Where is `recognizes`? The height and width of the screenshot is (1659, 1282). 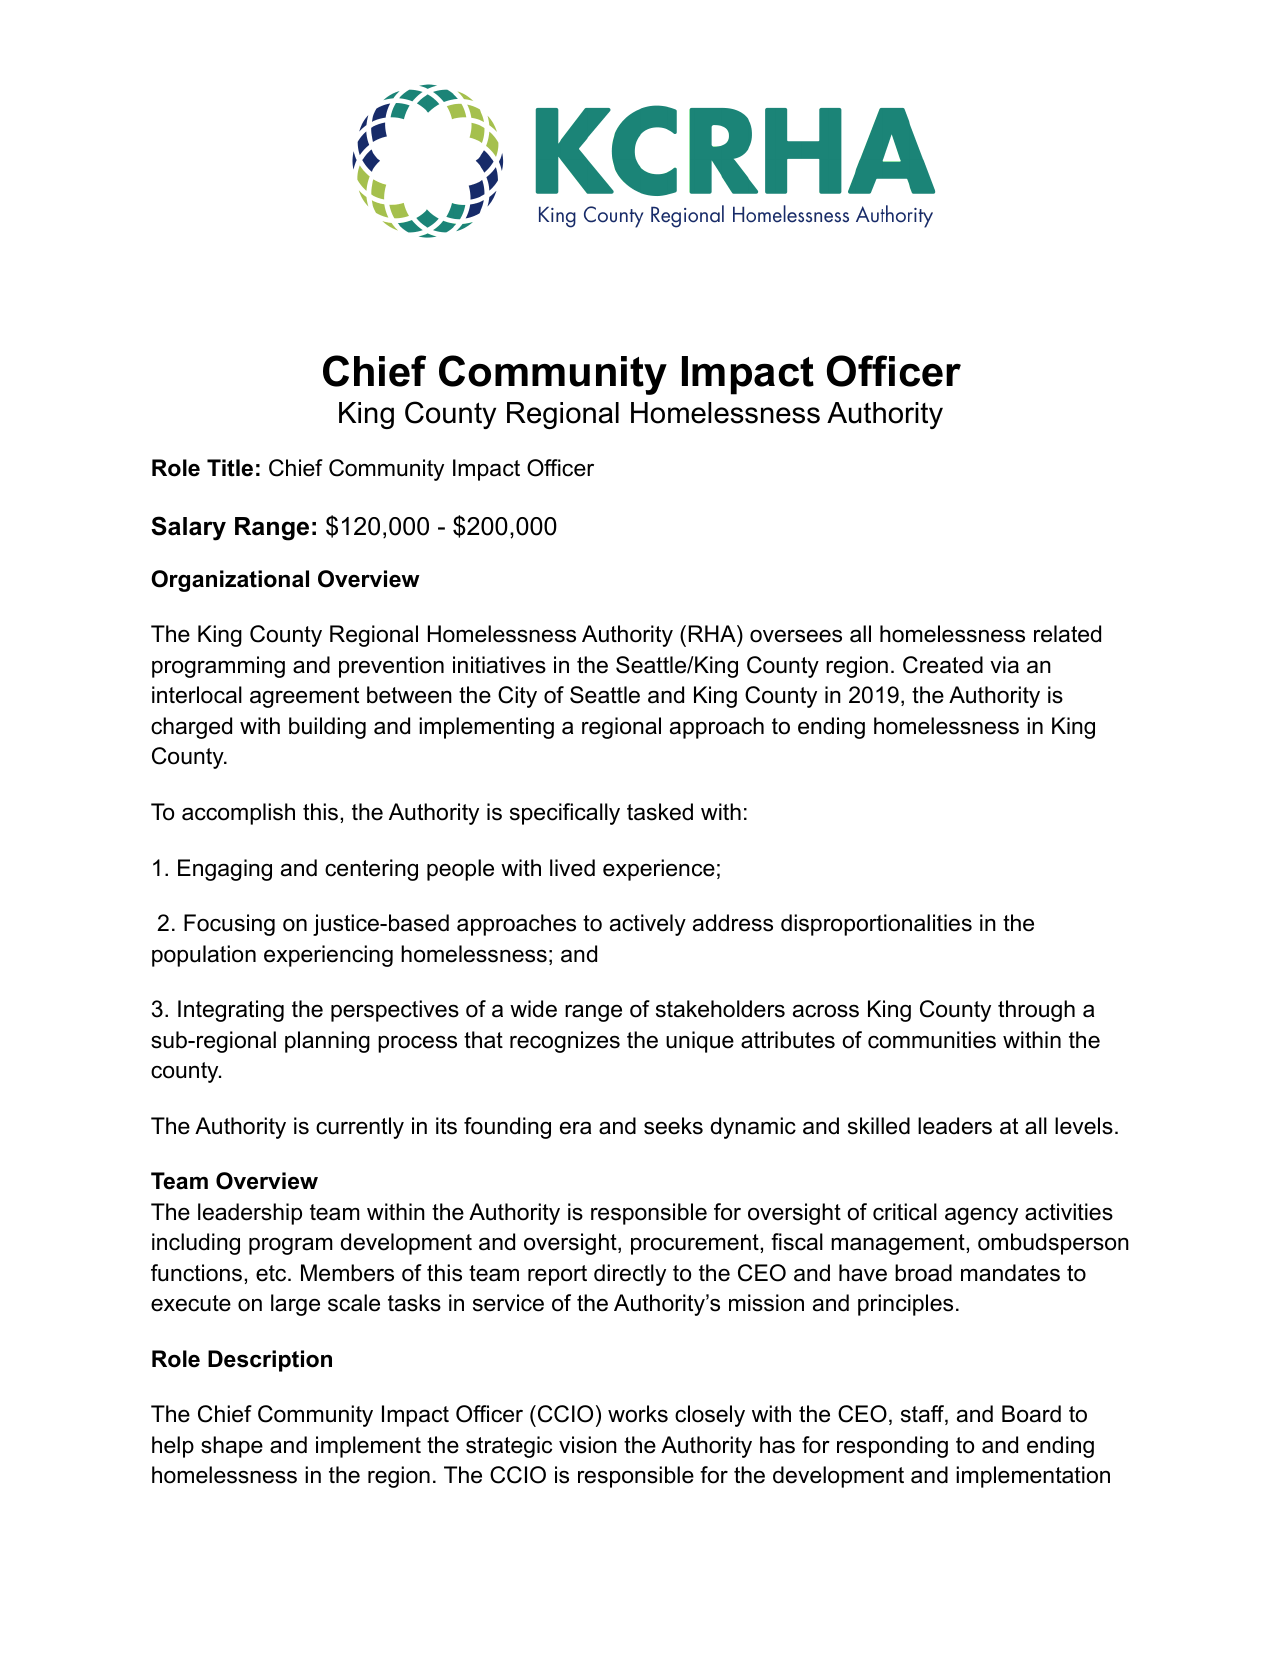
recognizes is located at coordinates (565, 1042).
